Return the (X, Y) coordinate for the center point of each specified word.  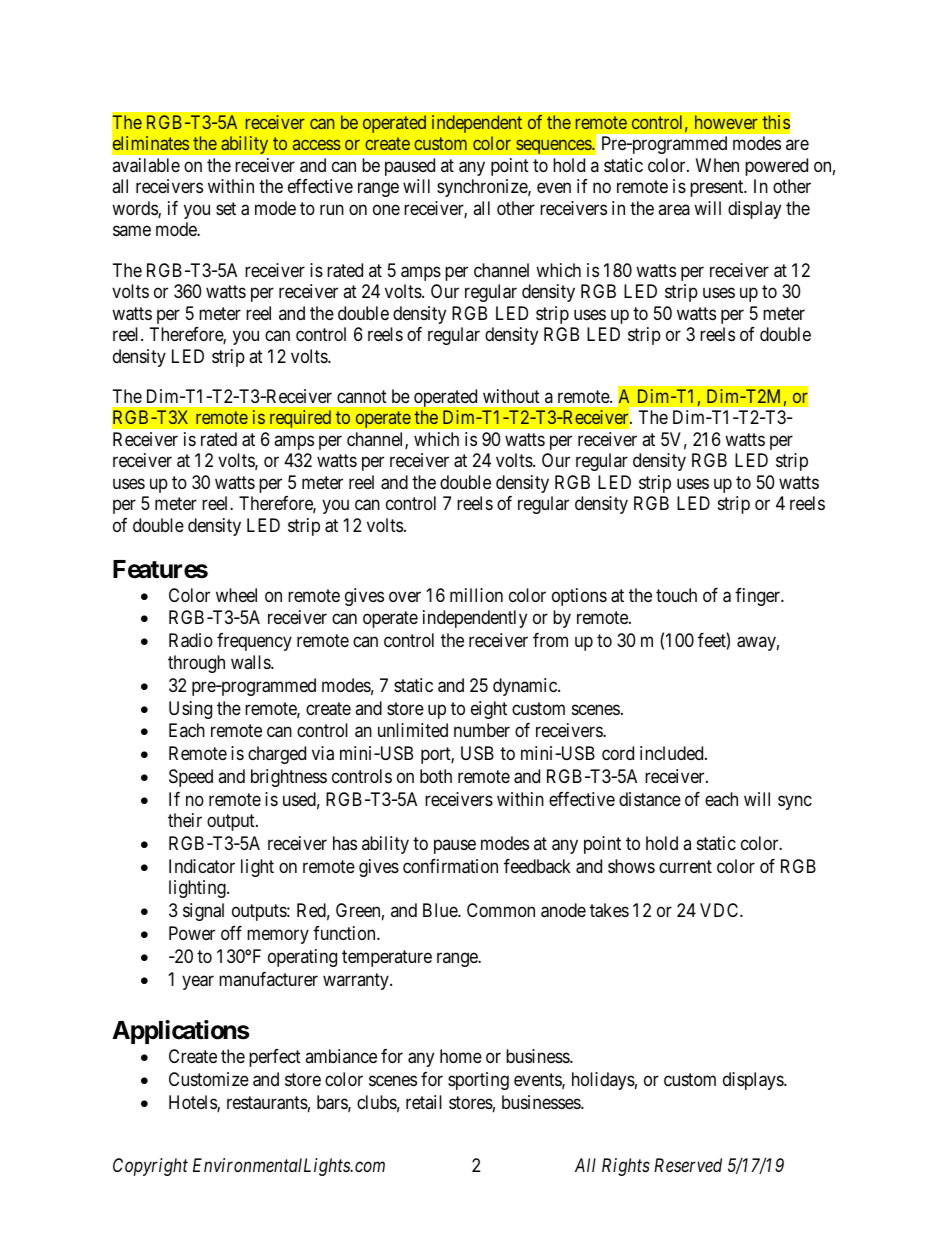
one (386, 209)
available (146, 165)
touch (676, 595)
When (717, 165)
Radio (191, 640)
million (476, 595)
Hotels (193, 1103)
